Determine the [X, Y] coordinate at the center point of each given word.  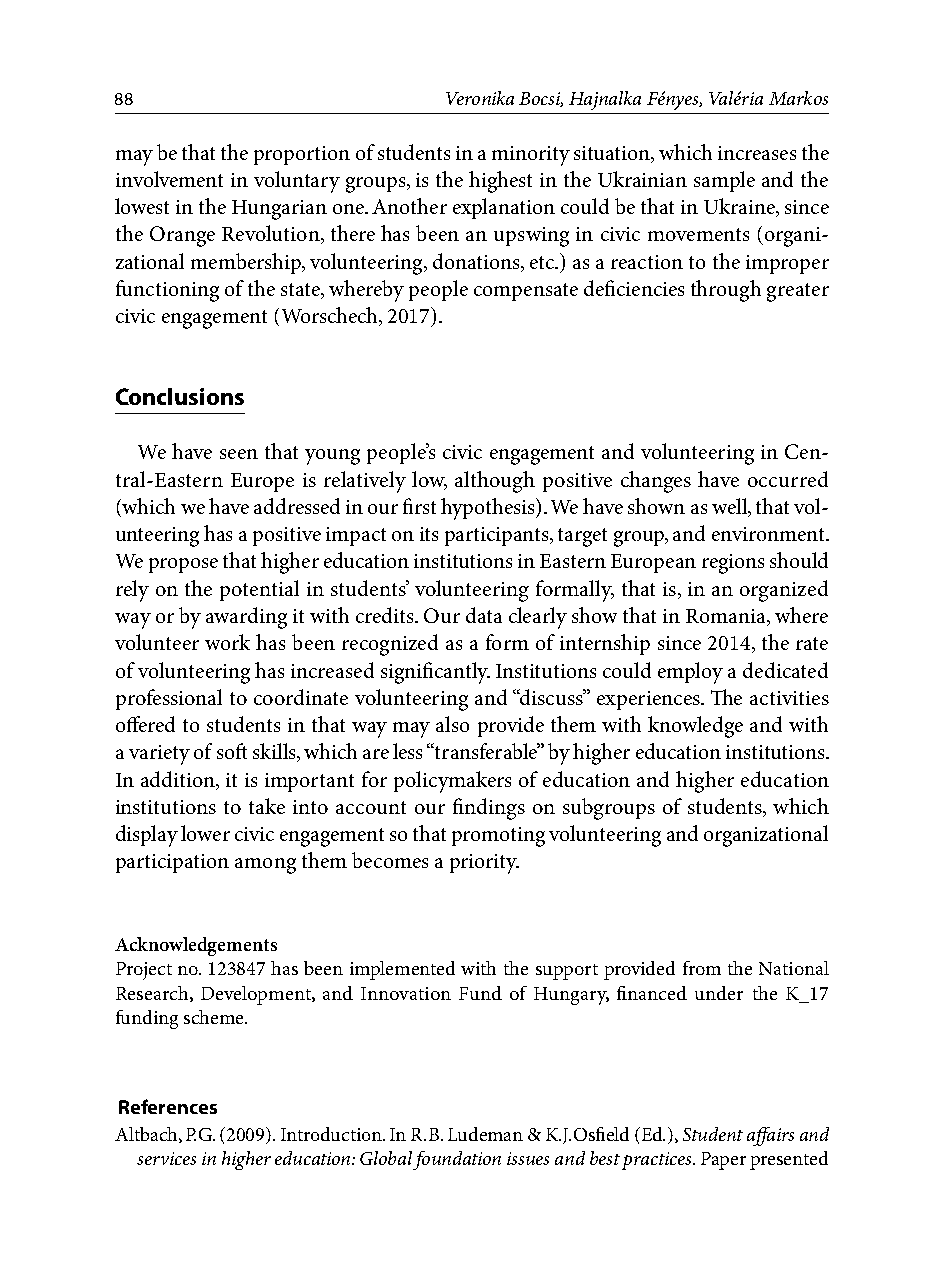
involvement [169, 179]
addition [179, 780]
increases [757, 153]
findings [489, 809]
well [731, 507]
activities [789, 698]
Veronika [480, 98]
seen [239, 454]
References [168, 1106]
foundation [457, 1160]
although [495, 482]
